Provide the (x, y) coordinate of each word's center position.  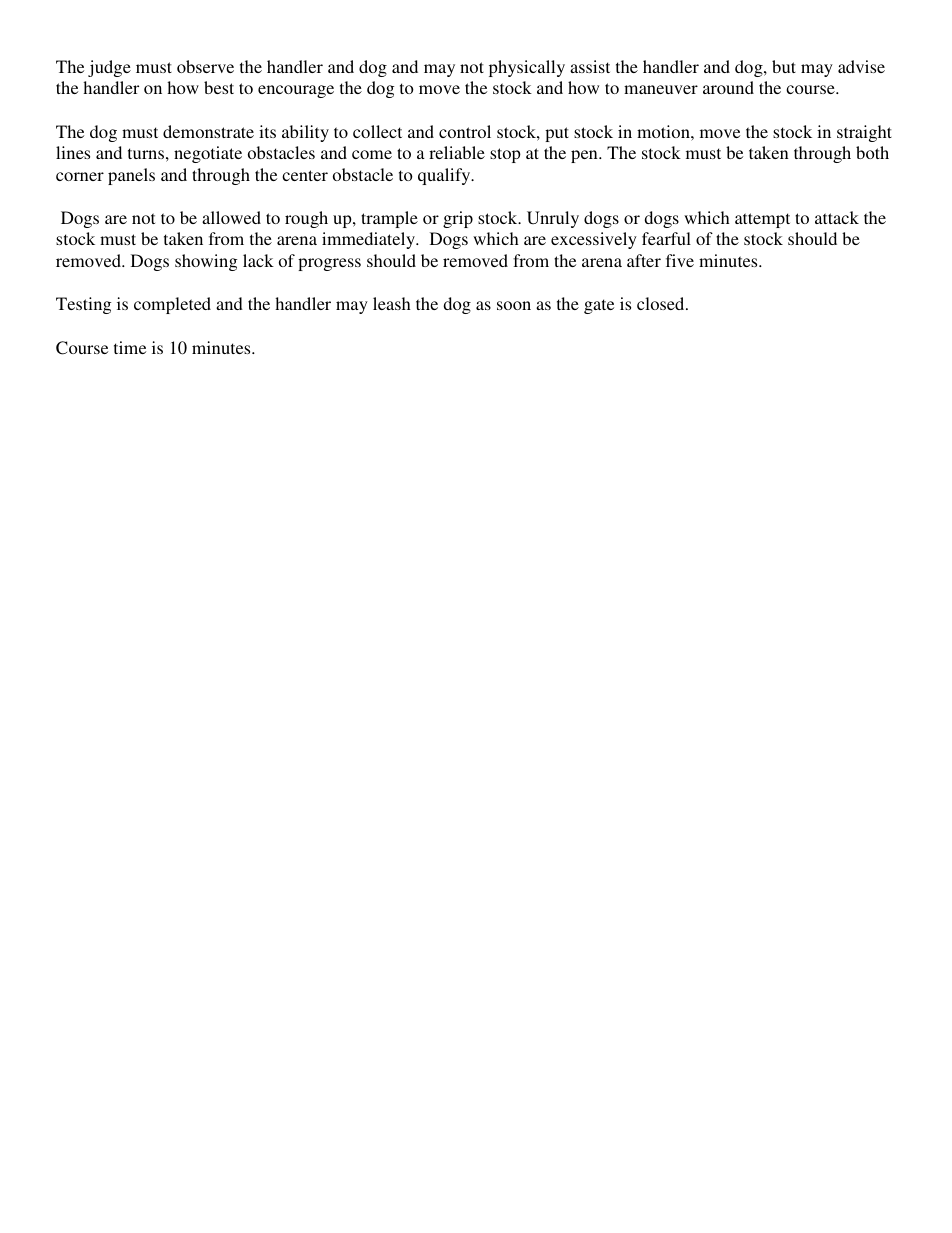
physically (527, 68)
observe (205, 66)
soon (514, 305)
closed (662, 303)
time (130, 347)
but (784, 66)
